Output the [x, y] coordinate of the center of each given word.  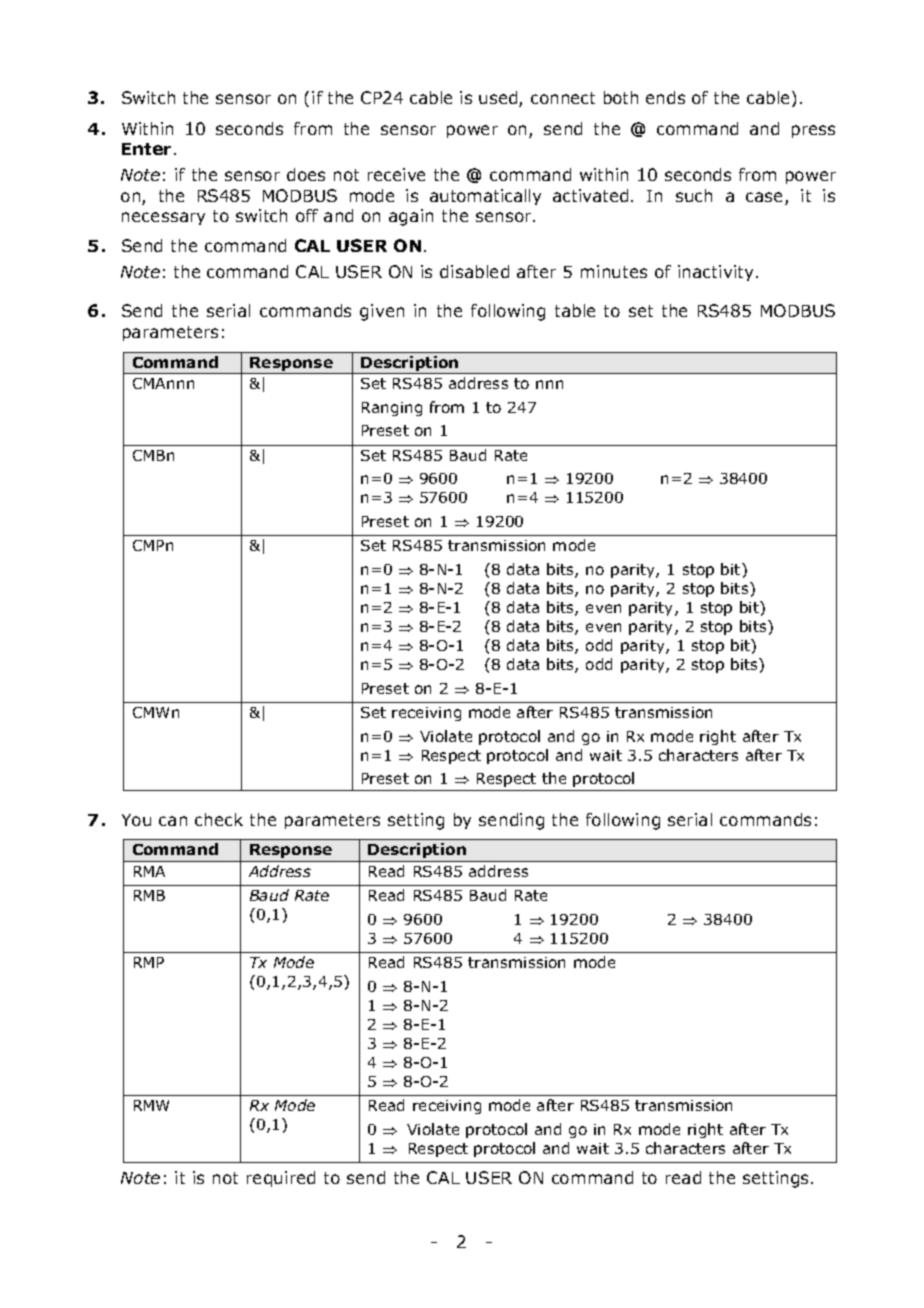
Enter [148, 149]
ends [665, 97]
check [219, 819]
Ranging [392, 409]
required [281, 1179]
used [499, 99]
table [575, 310]
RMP [149, 962]
